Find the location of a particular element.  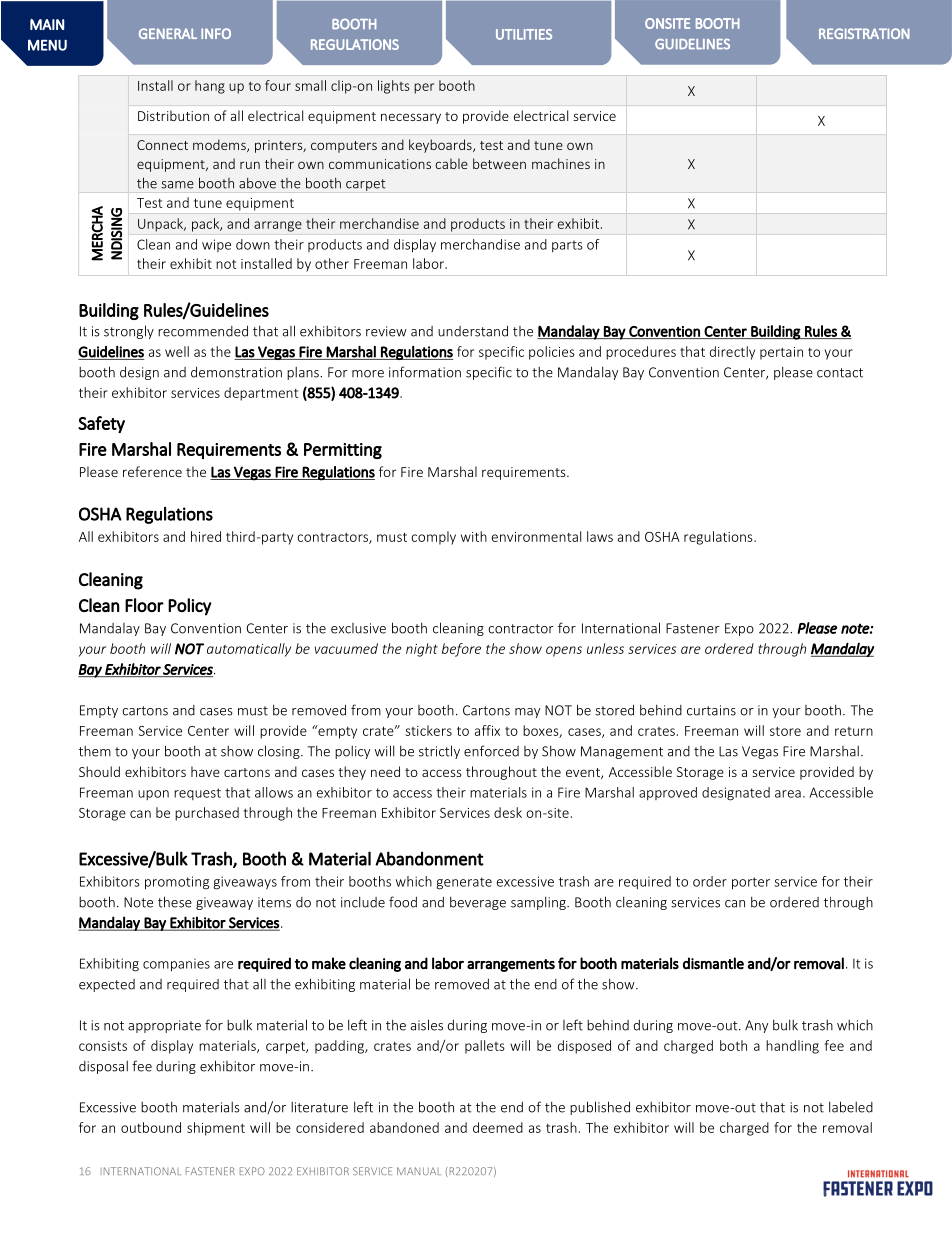

deemed is located at coordinates (498, 1127).
